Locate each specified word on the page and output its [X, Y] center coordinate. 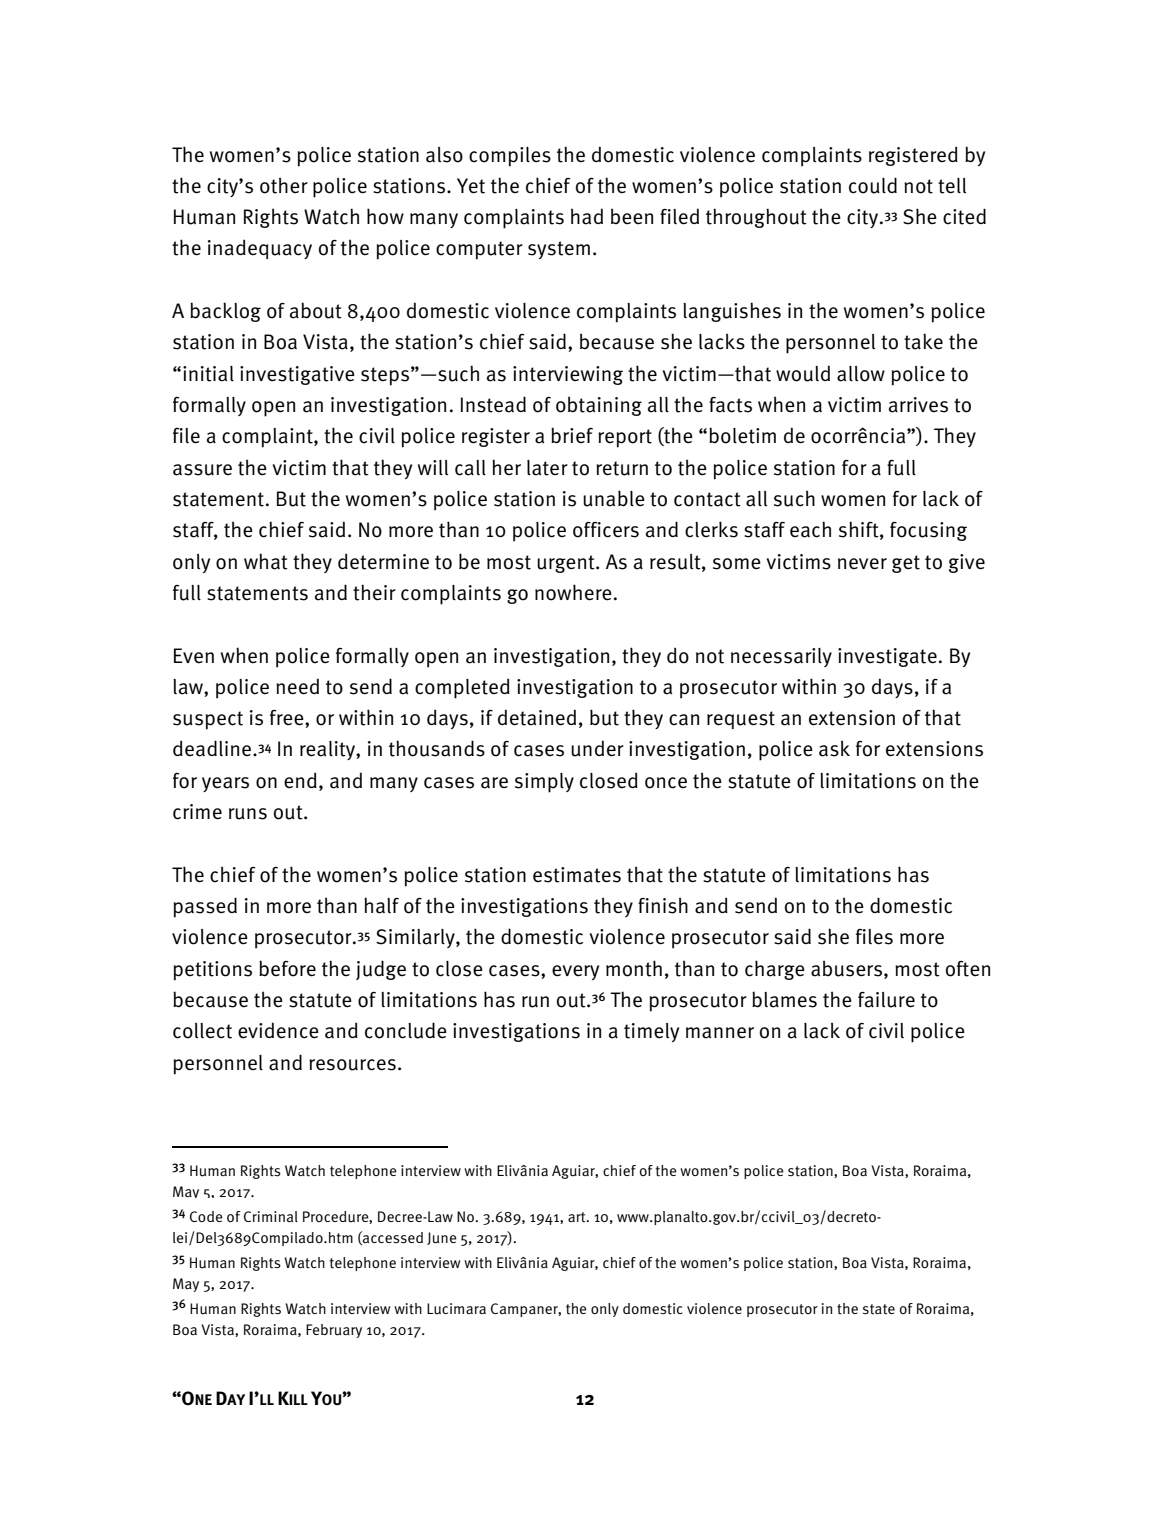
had [587, 216]
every [575, 972]
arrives [918, 405]
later [547, 468]
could [873, 185]
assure [202, 470]
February [334, 1331]
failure [886, 1000]
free [288, 718]
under [597, 748]
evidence [278, 1030]
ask [834, 748]
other [284, 185]
